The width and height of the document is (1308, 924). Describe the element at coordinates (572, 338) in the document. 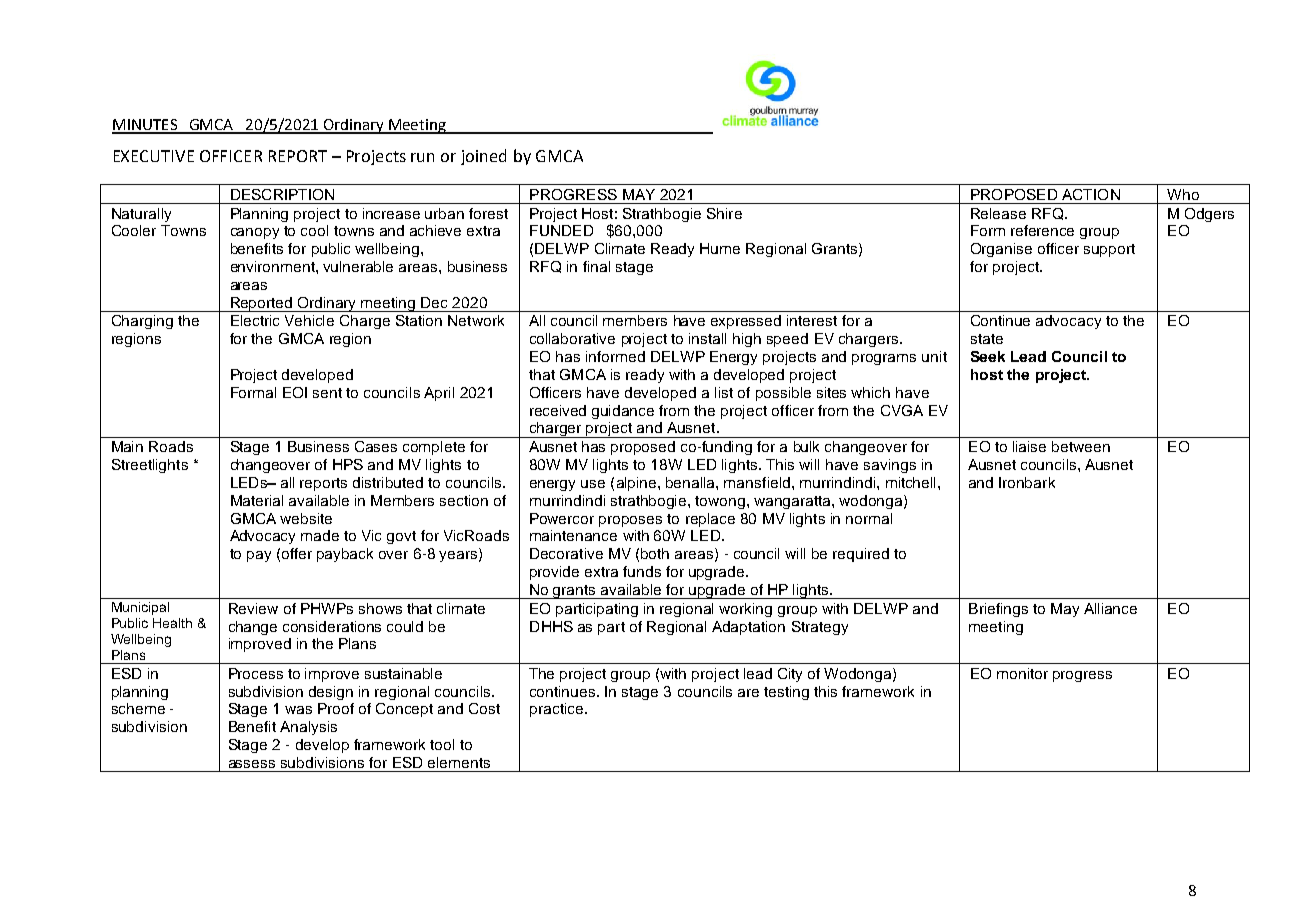

I see `collaborative` at that location.
